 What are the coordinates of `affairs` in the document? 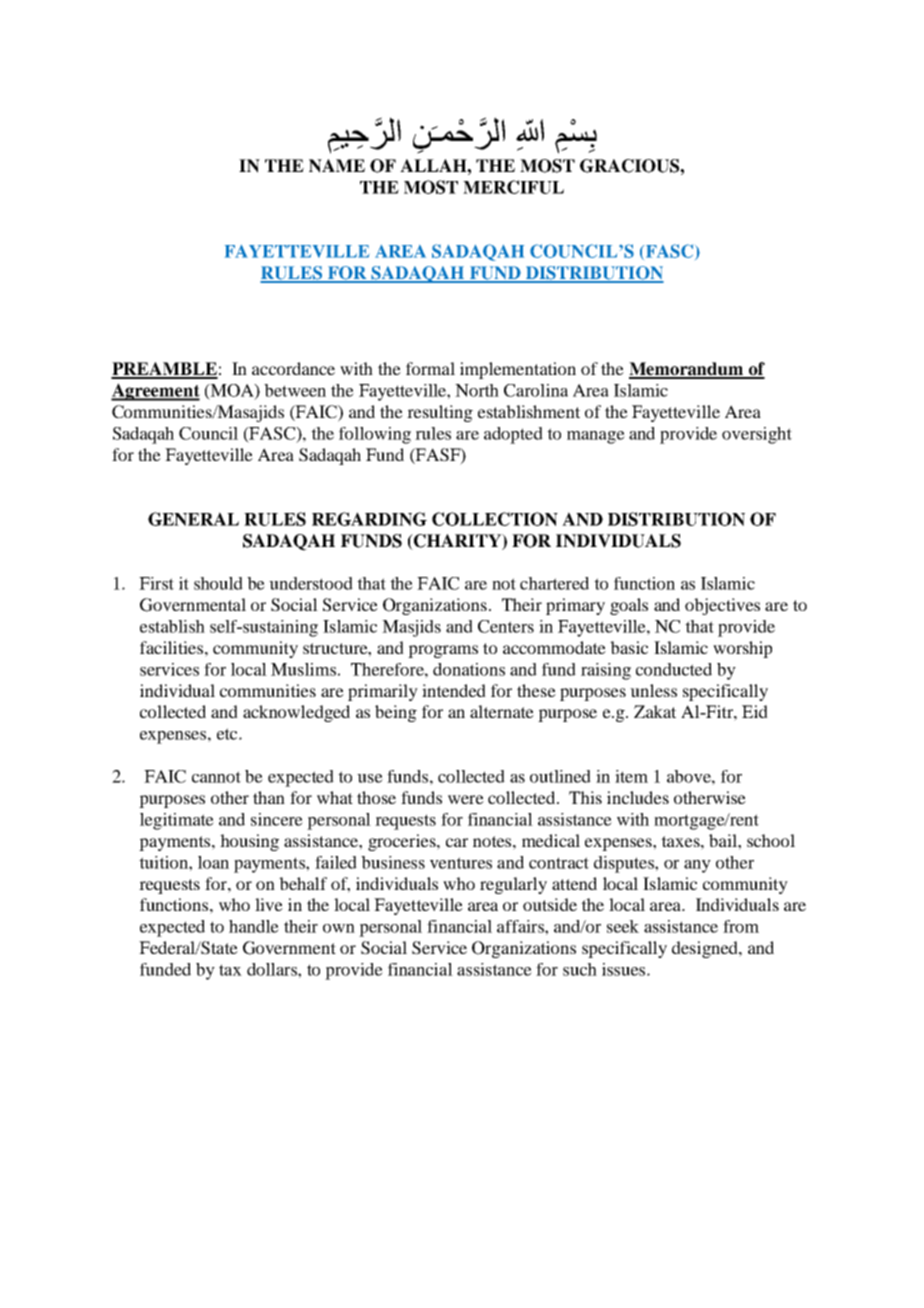 It's located at (521, 926).
